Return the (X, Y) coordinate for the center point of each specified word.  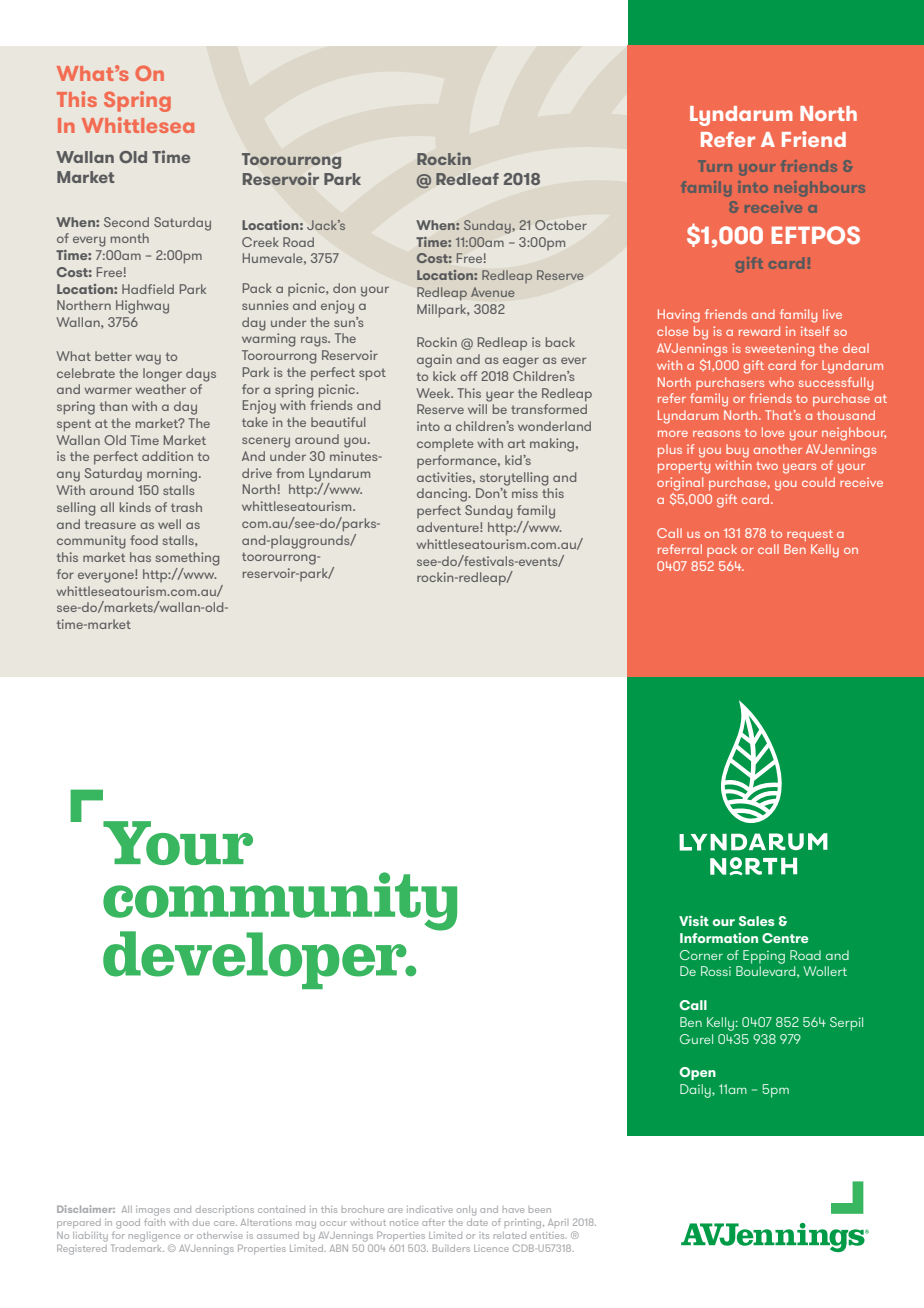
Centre (785, 938)
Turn (715, 166)
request (810, 535)
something (187, 559)
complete (445, 445)
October (561, 225)
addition (167, 456)
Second (126, 222)
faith (154, 1220)
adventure (449, 527)
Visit (694, 921)
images (153, 1211)
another (778, 449)
